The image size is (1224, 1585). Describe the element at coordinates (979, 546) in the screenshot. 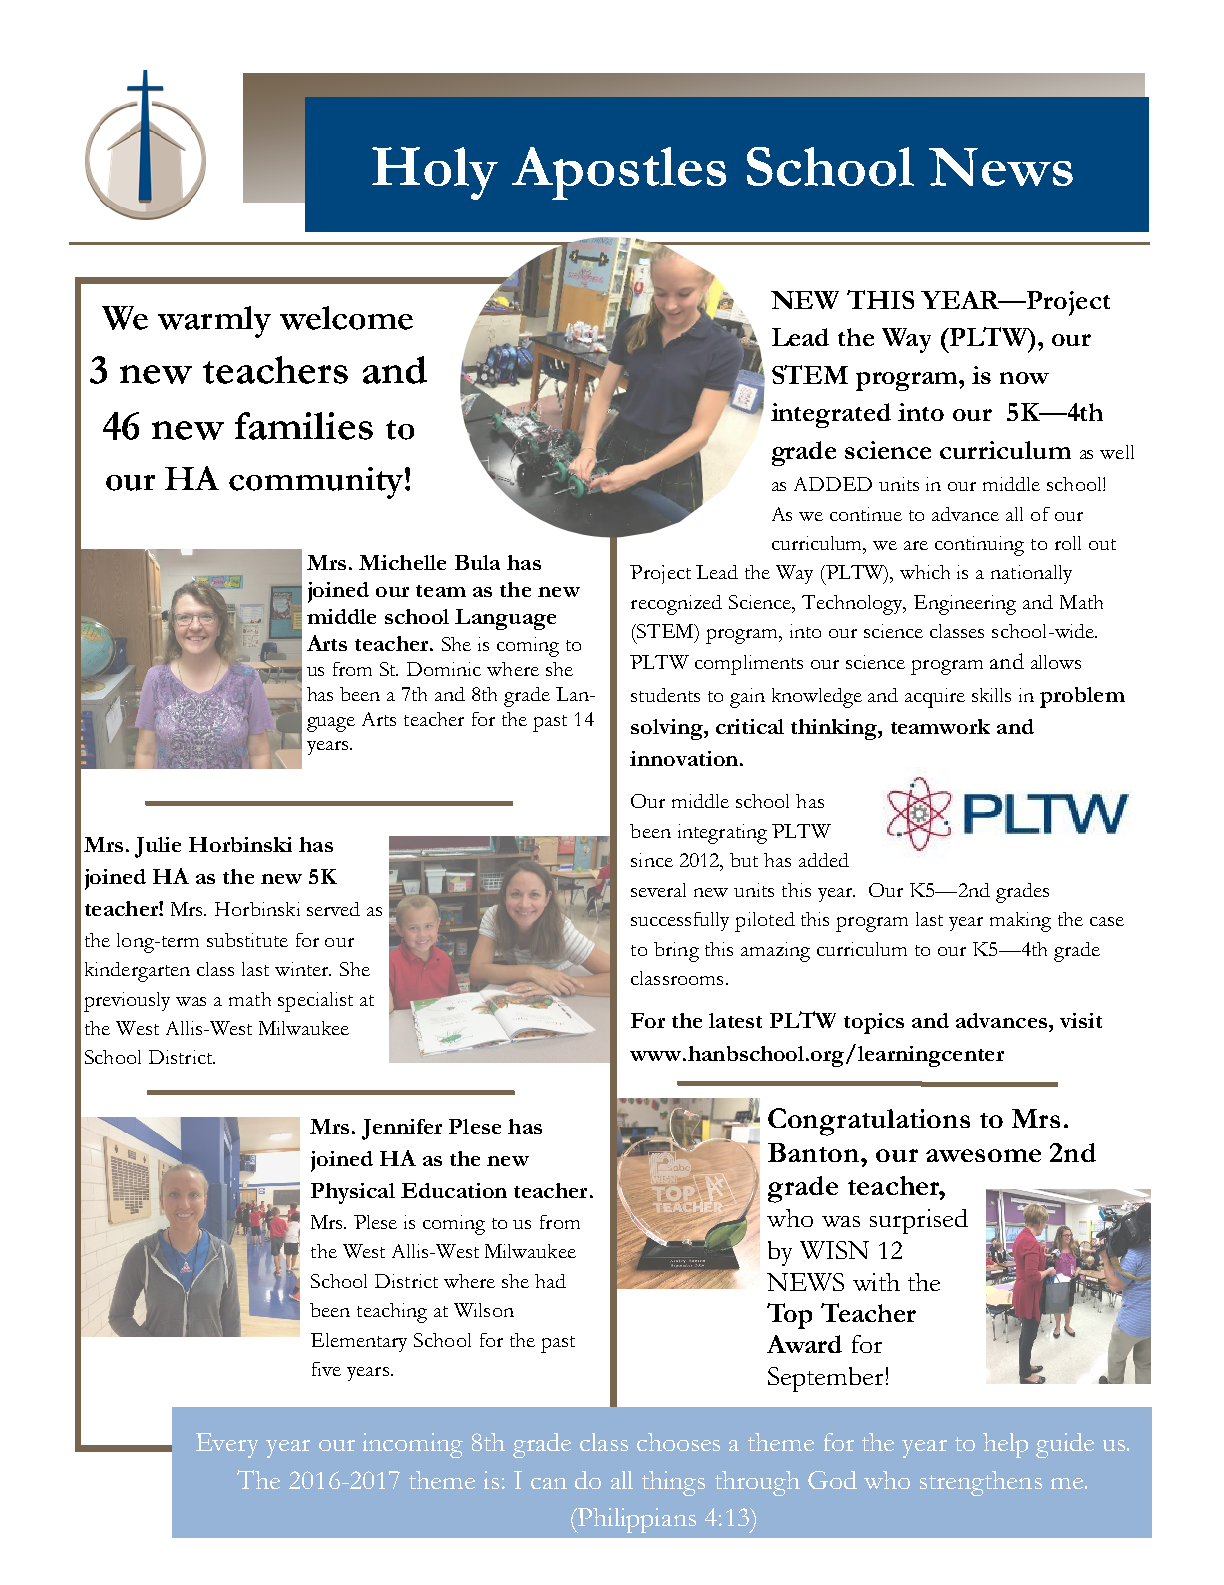

I see `continuing` at that location.
